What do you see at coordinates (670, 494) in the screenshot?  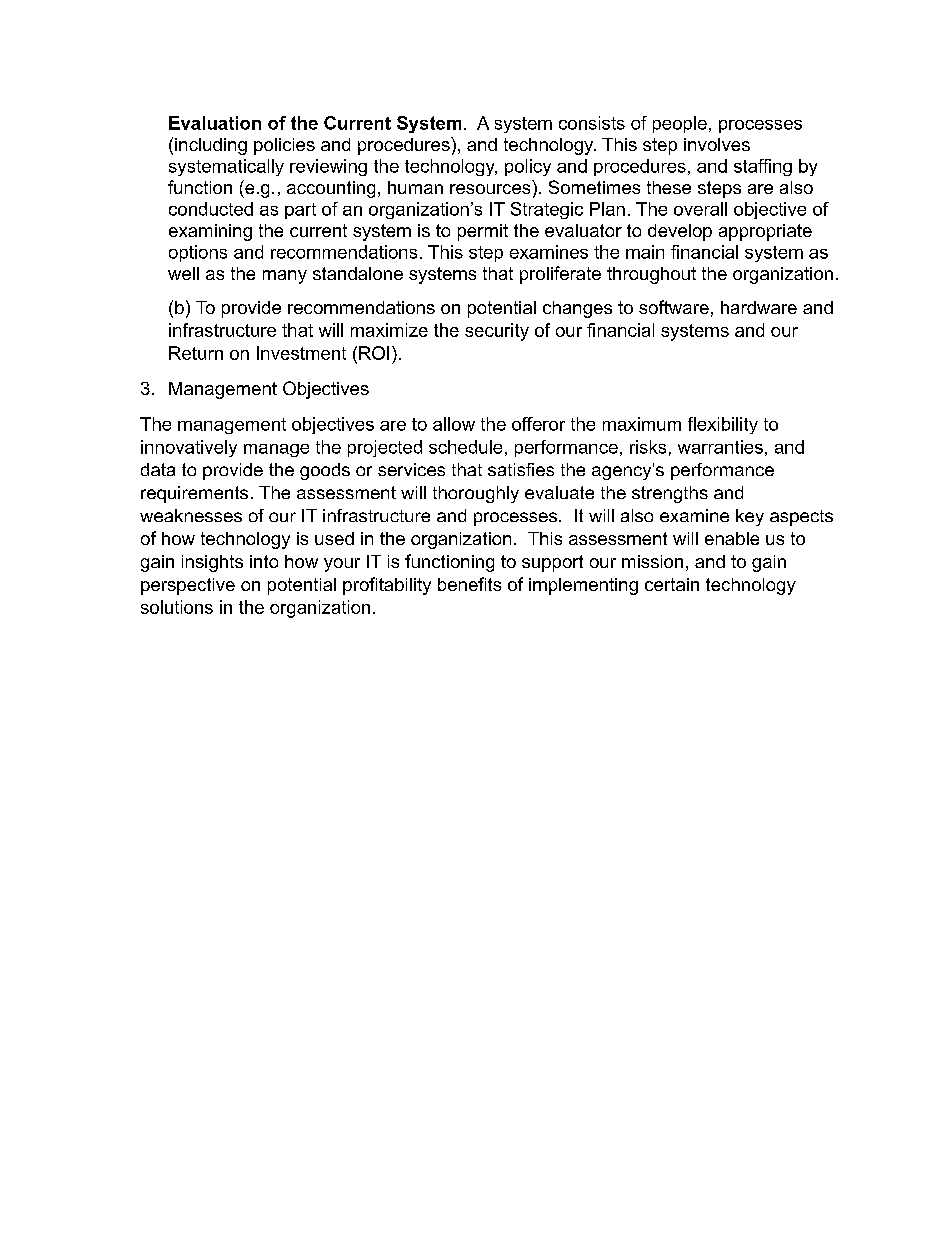 I see `strengths` at bounding box center [670, 494].
